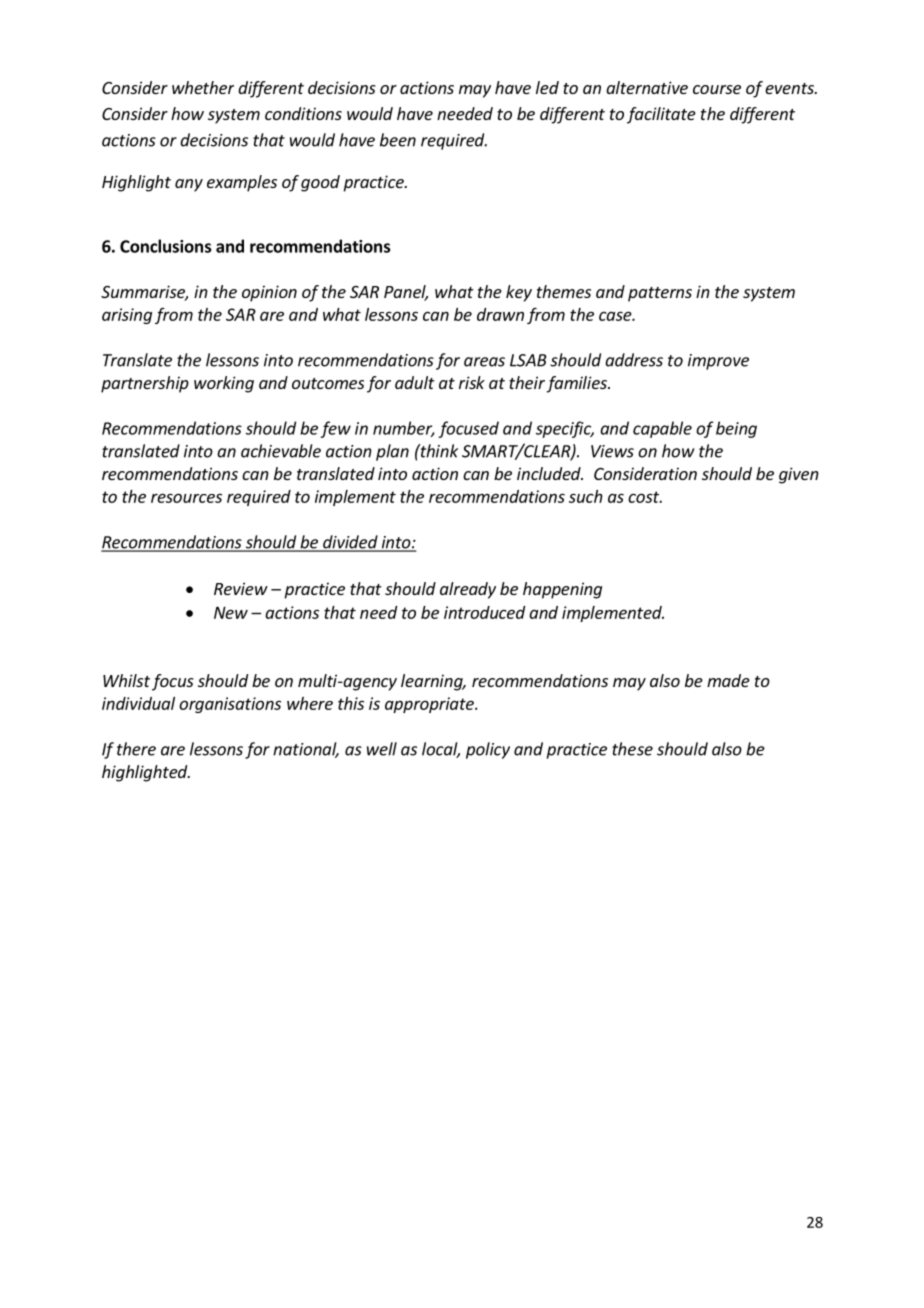 The height and width of the image is (1308, 924). What do you see at coordinates (799, 475) in the image?
I see `given` at bounding box center [799, 475].
